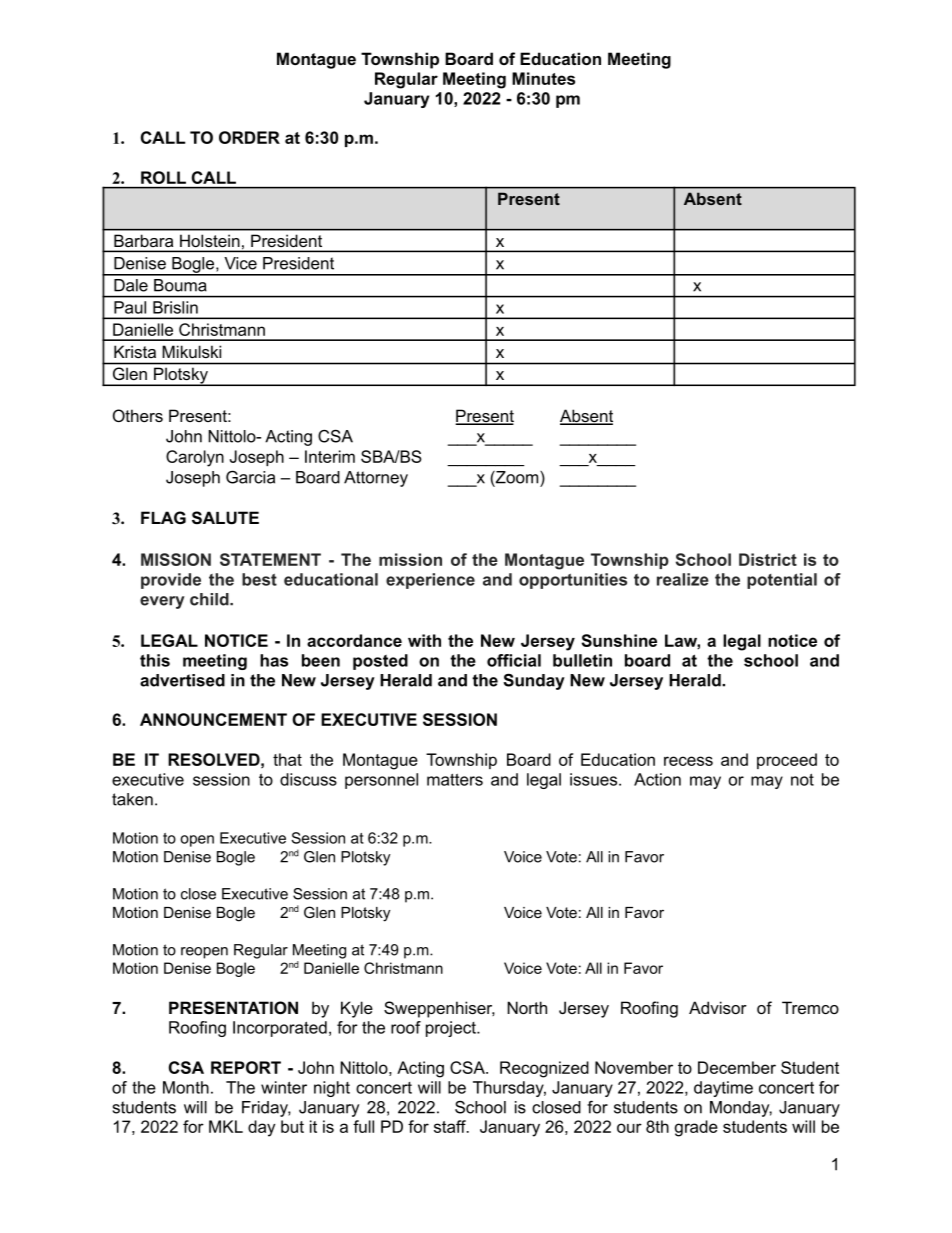 Image resolution: width=952 pixels, height=1233 pixels. Describe the element at coordinates (191, 351) in the document. I see `Mikulski` at that location.
